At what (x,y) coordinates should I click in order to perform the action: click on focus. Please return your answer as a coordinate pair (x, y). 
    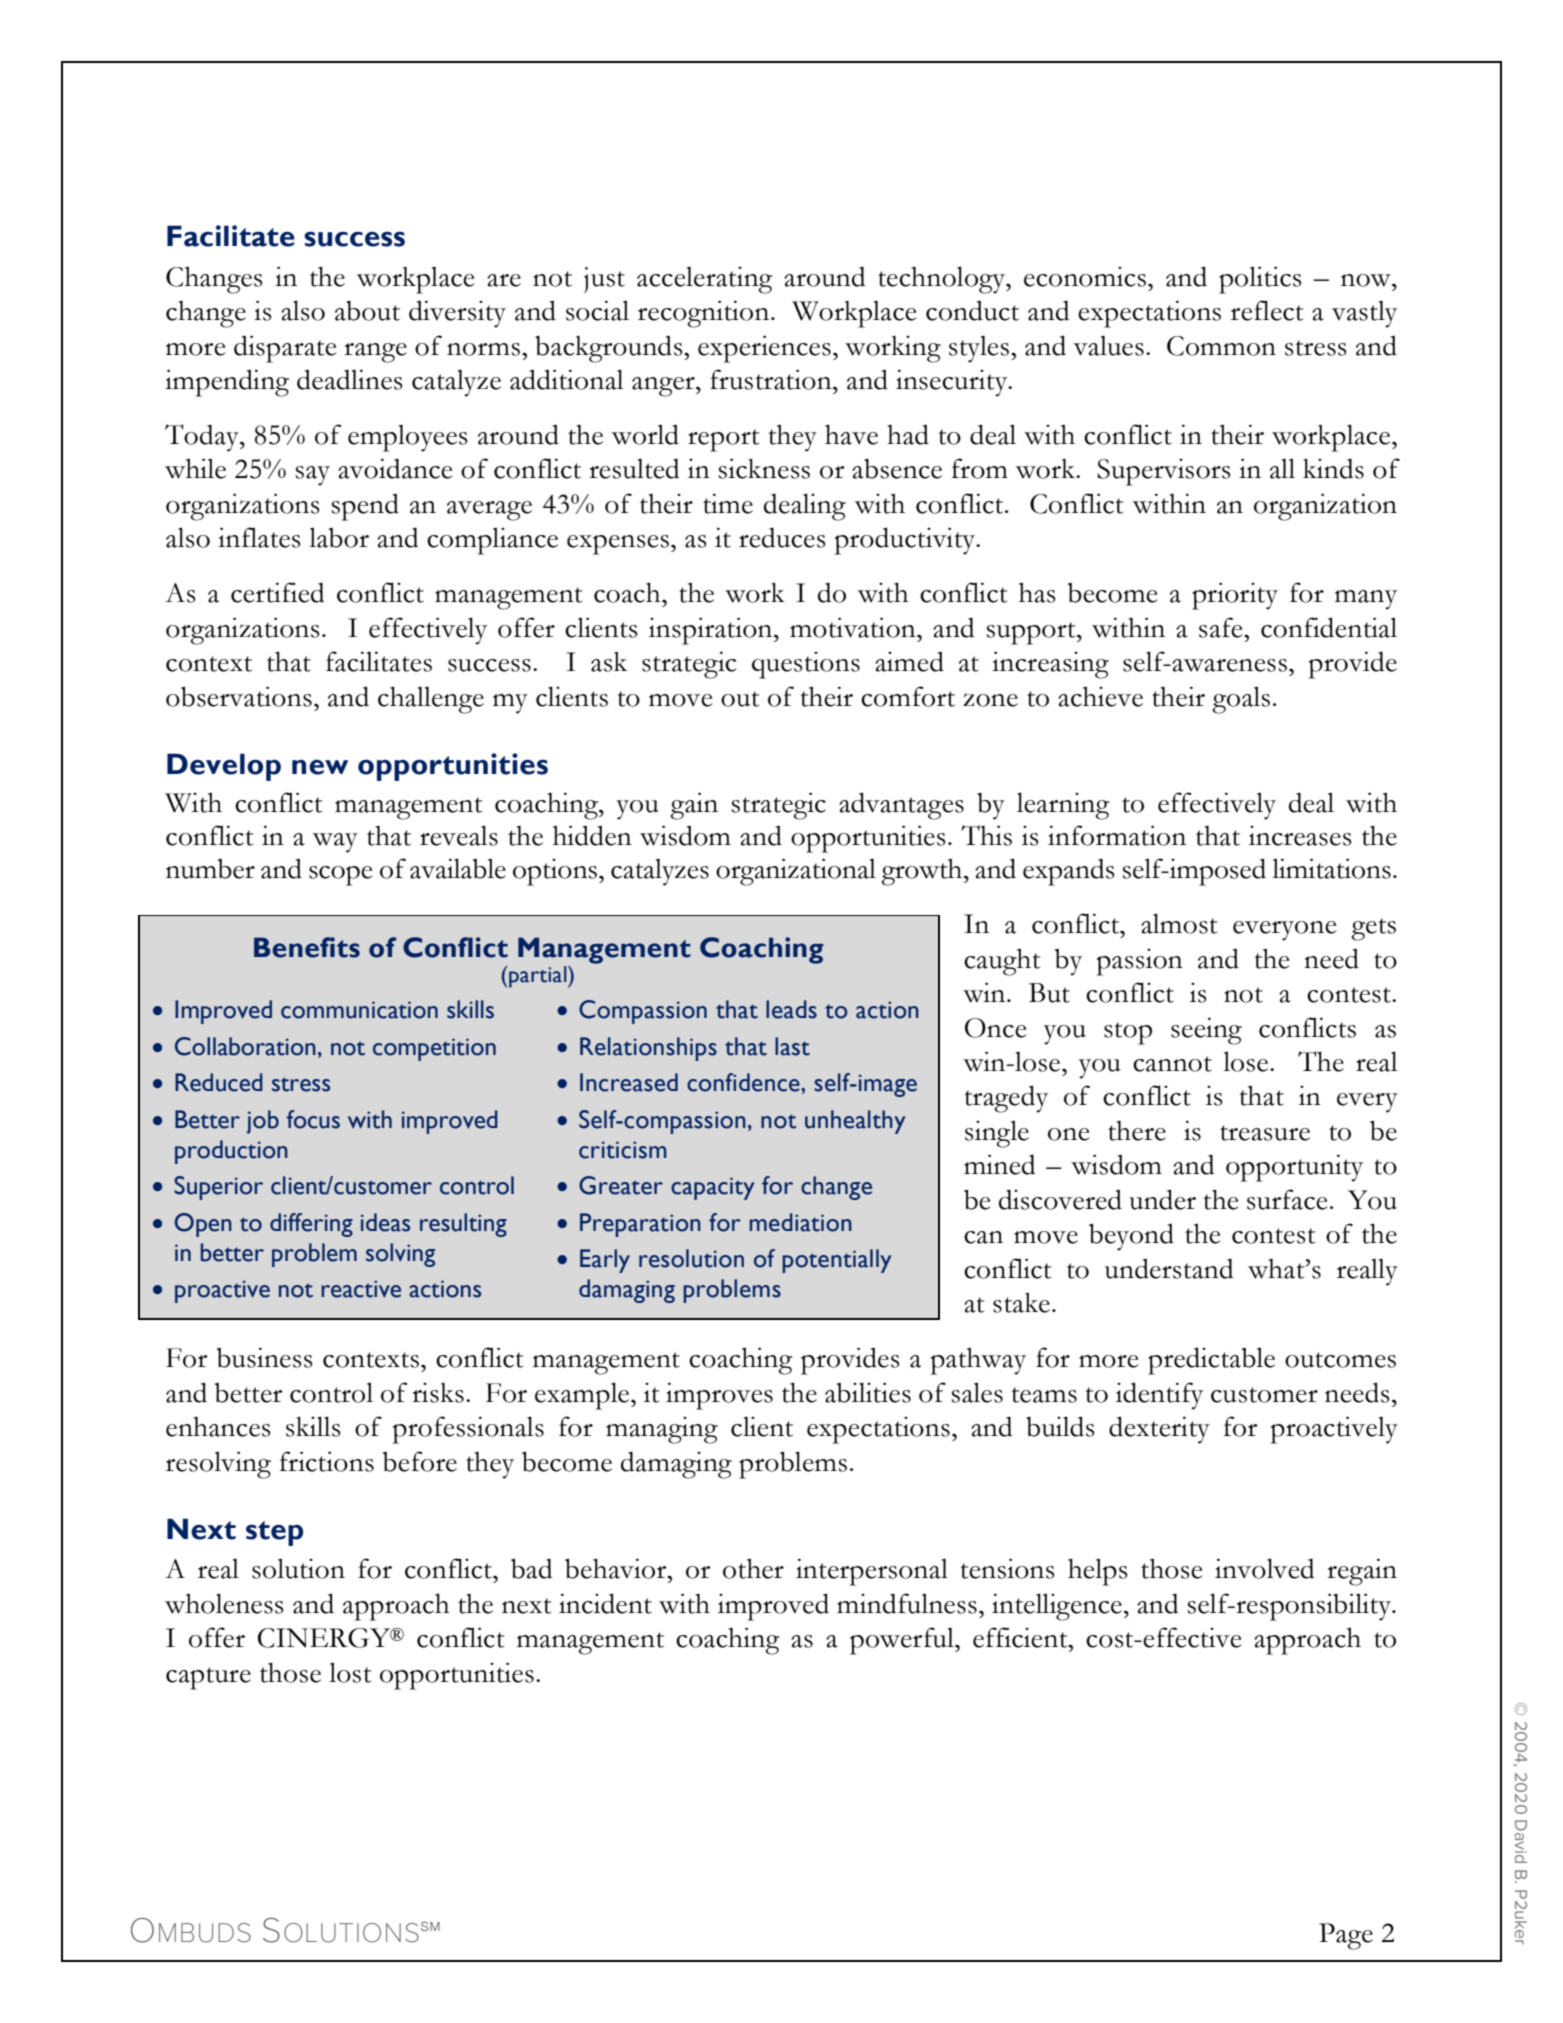
    Looking at the image, I should click on (313, 1119).
